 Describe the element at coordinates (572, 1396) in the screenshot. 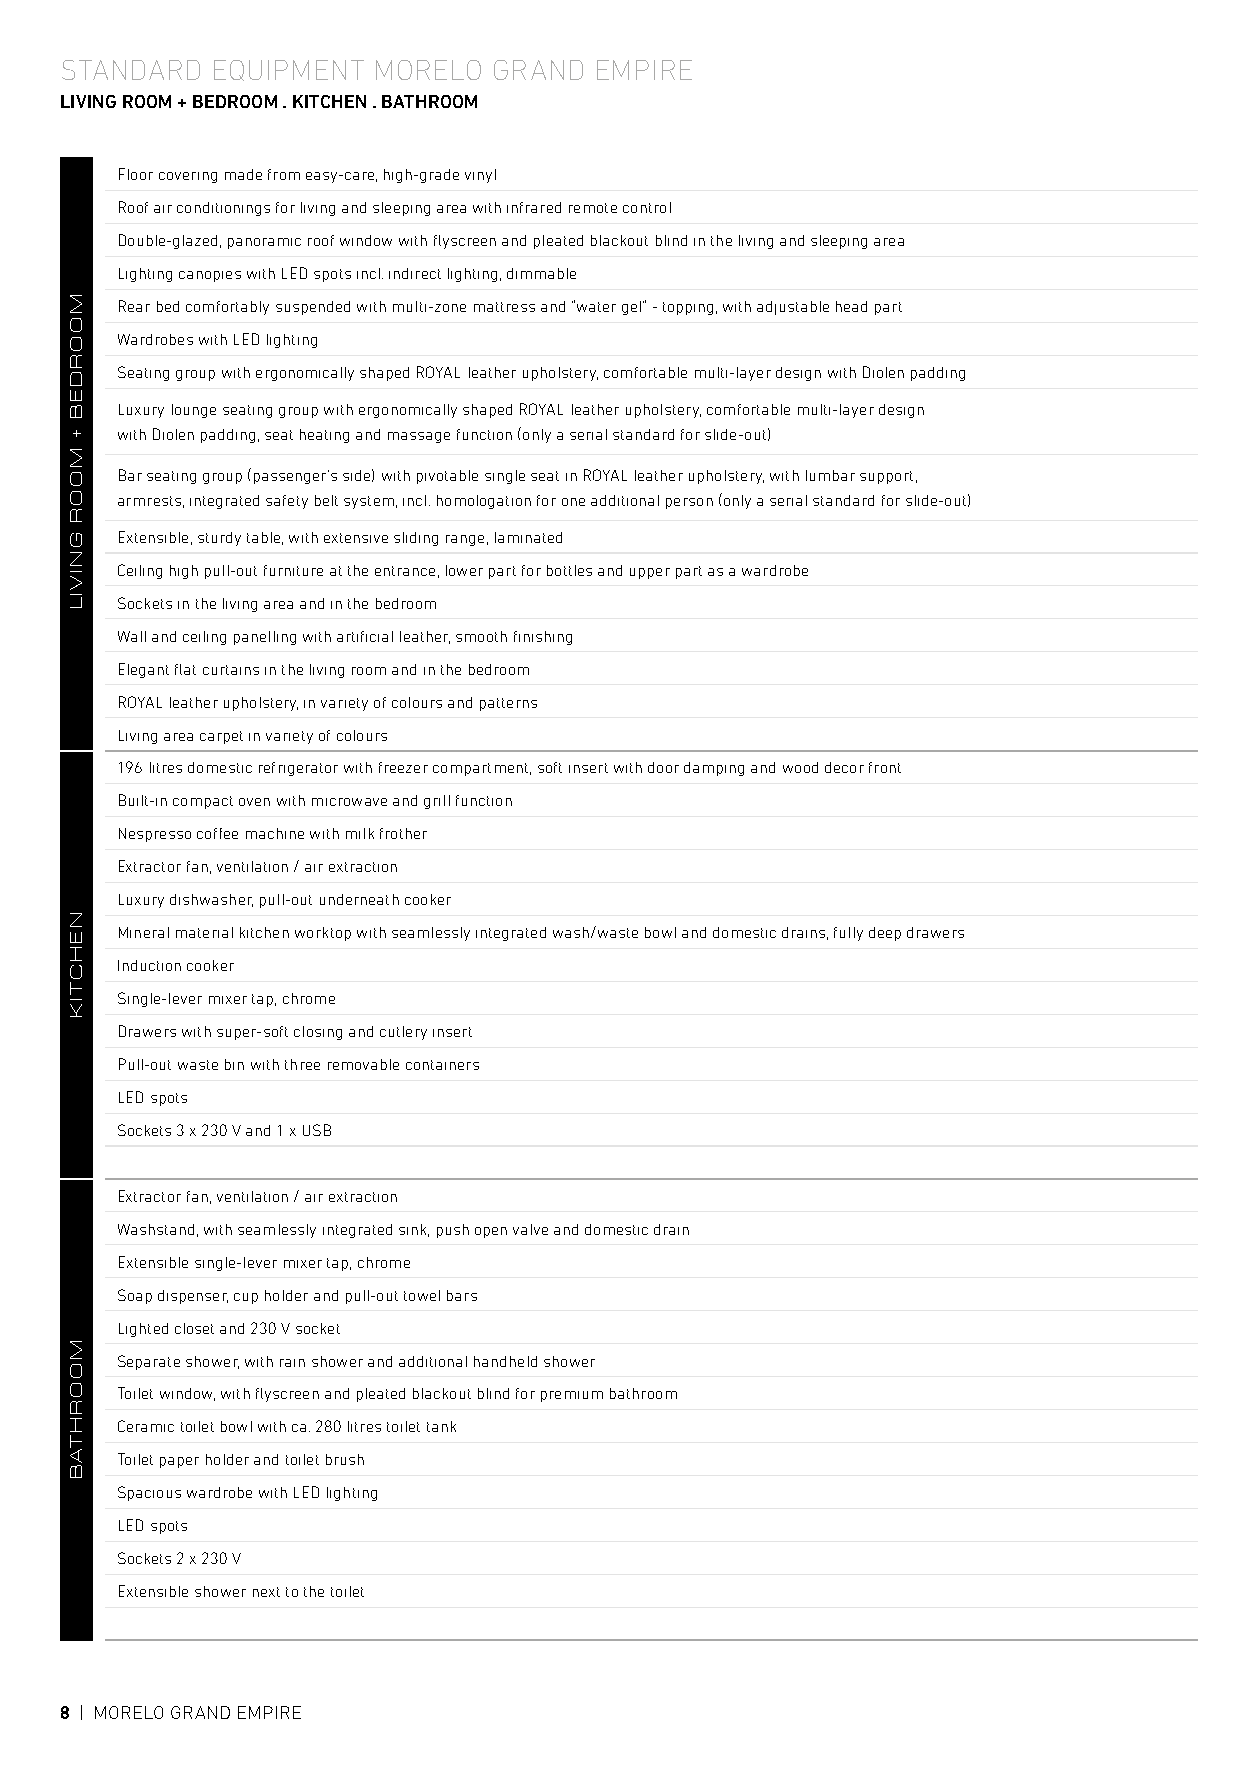

I see `premium` at that location.
